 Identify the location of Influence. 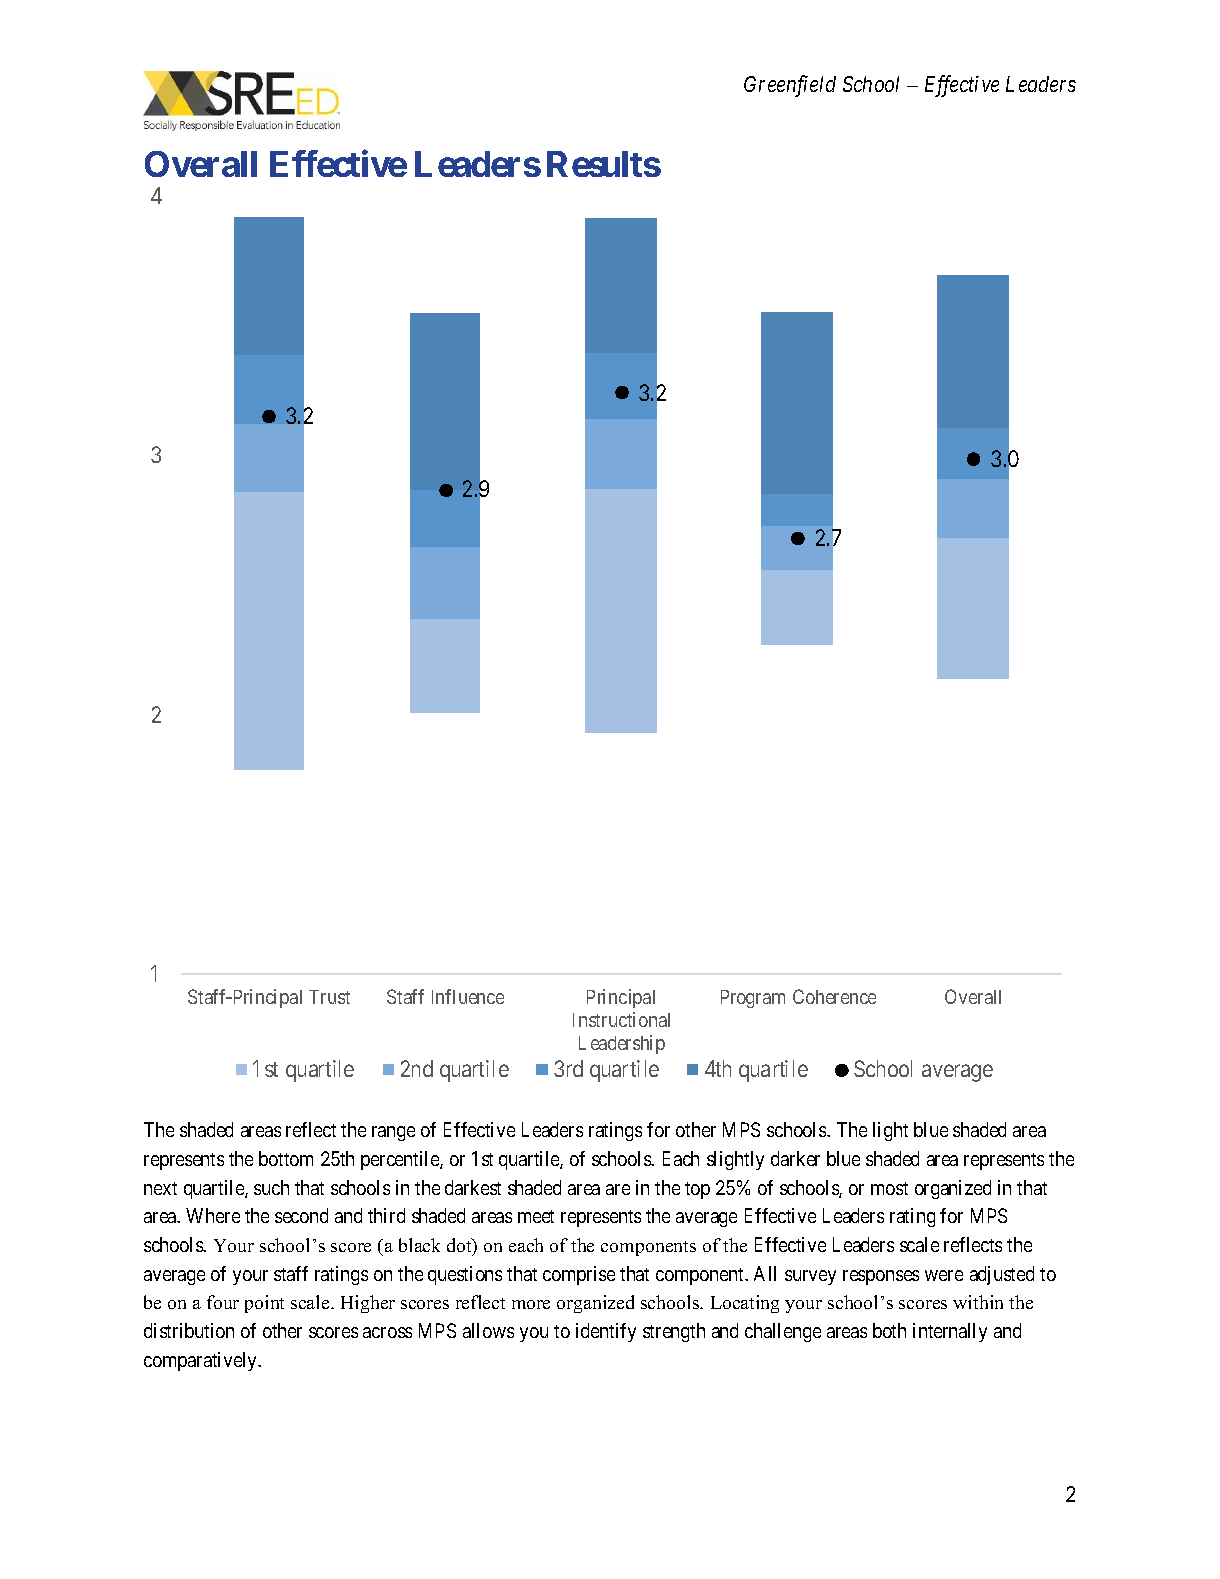
(468, 996).
